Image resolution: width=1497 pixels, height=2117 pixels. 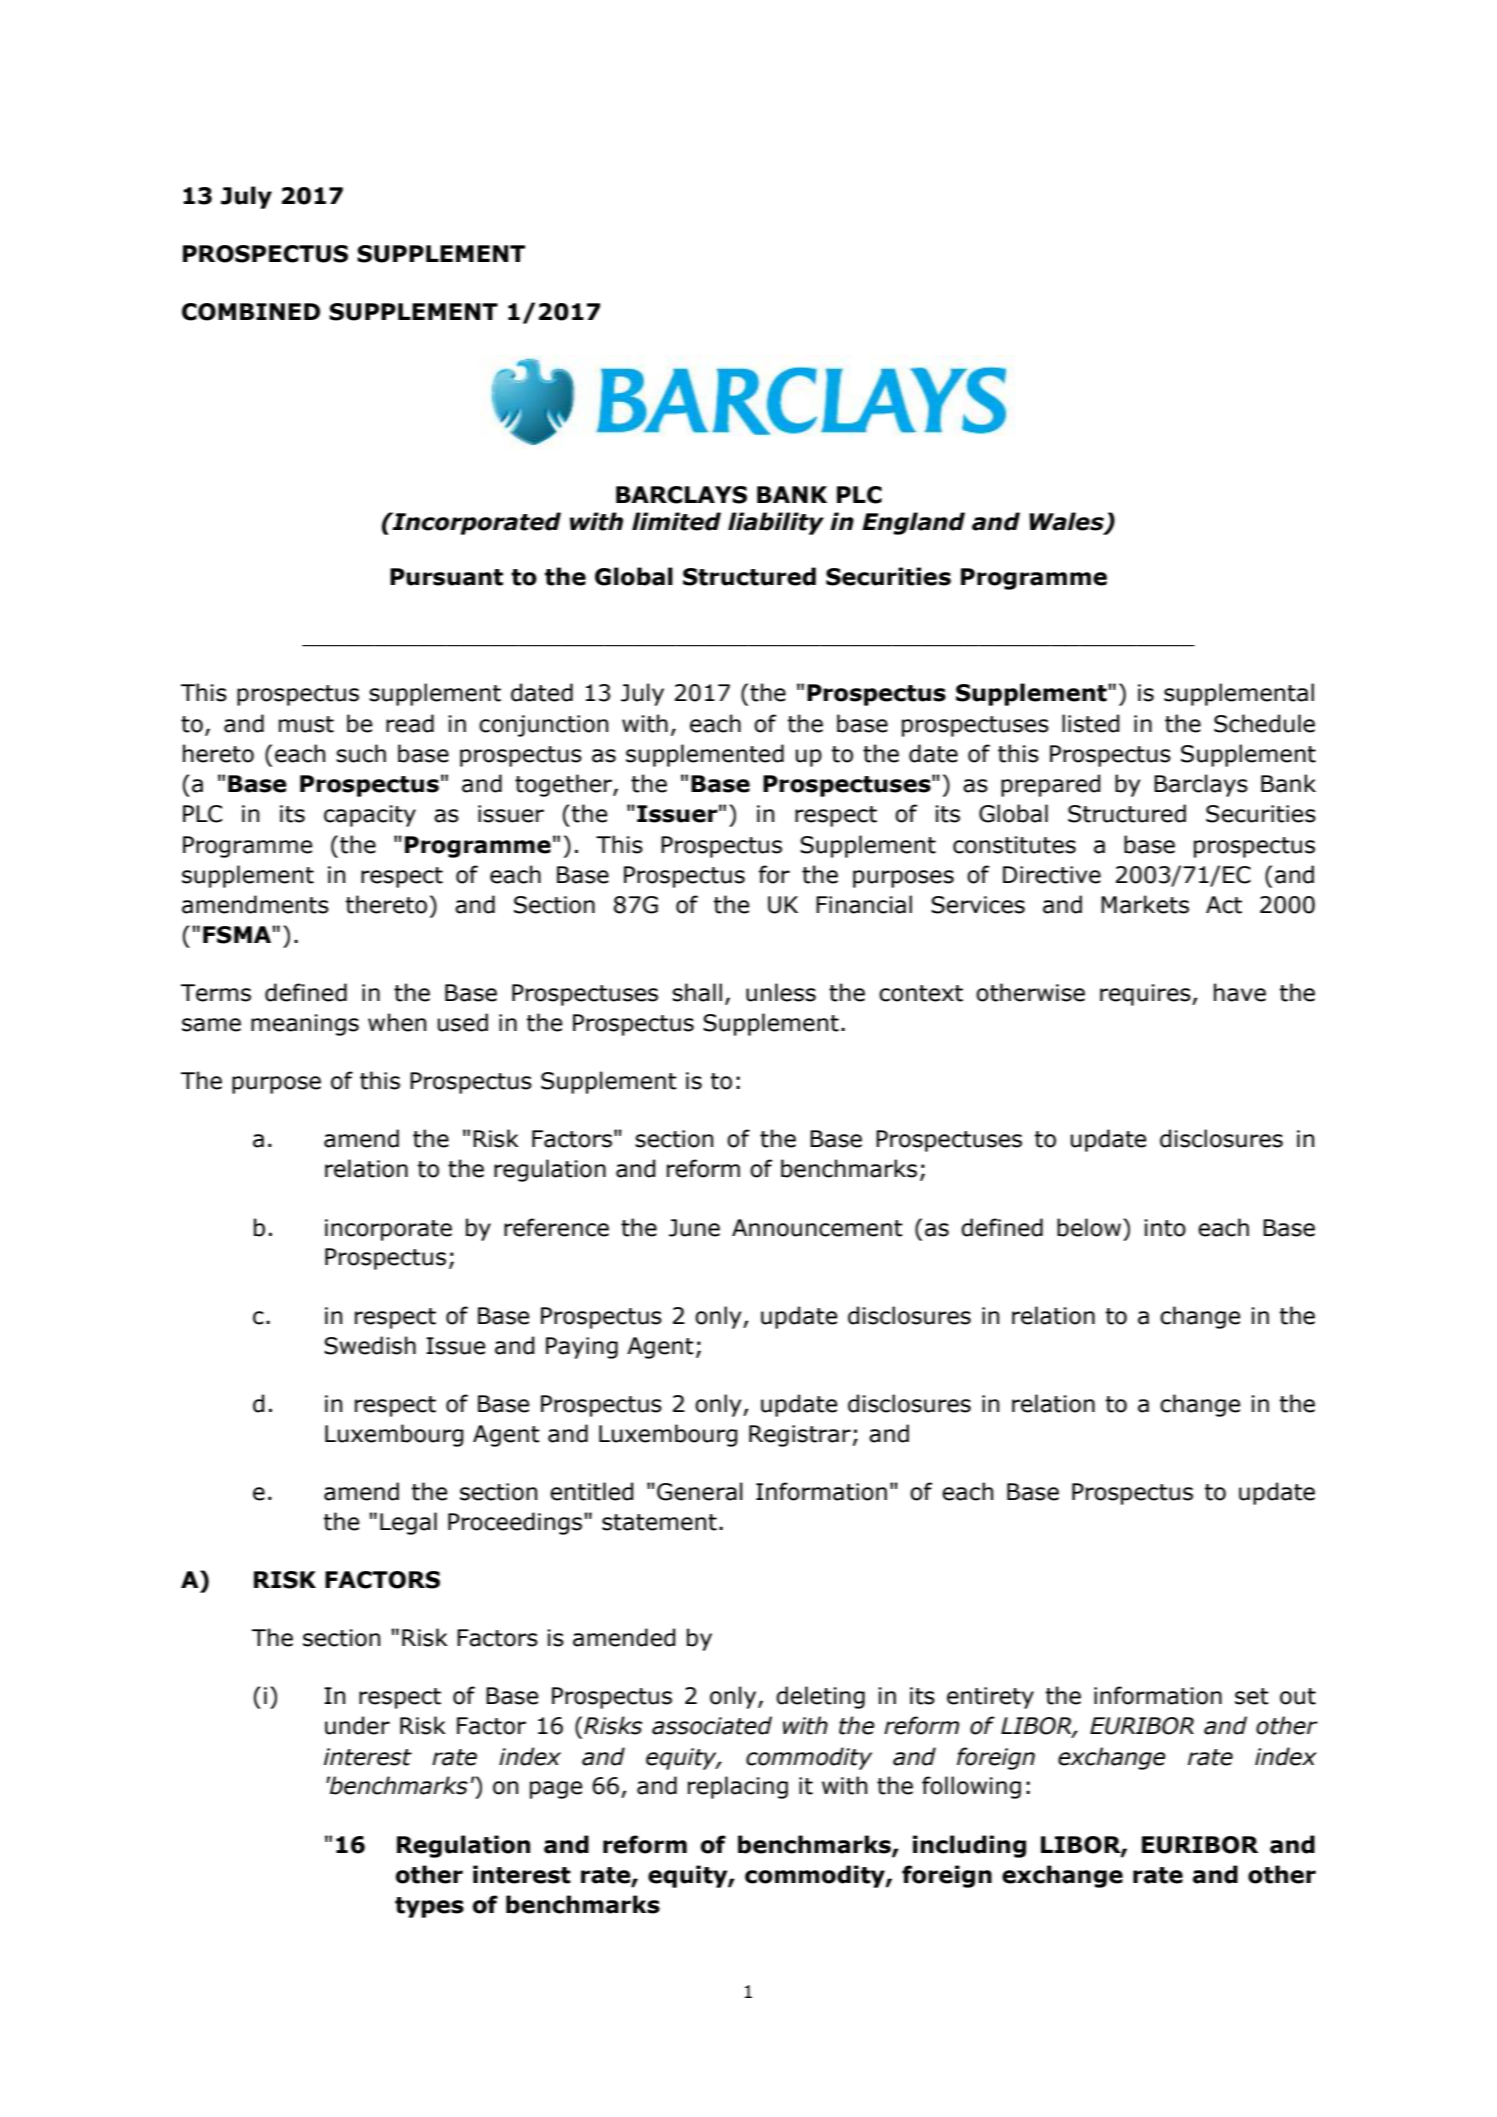 I want to click on liability, so click(x=776, y=523).
